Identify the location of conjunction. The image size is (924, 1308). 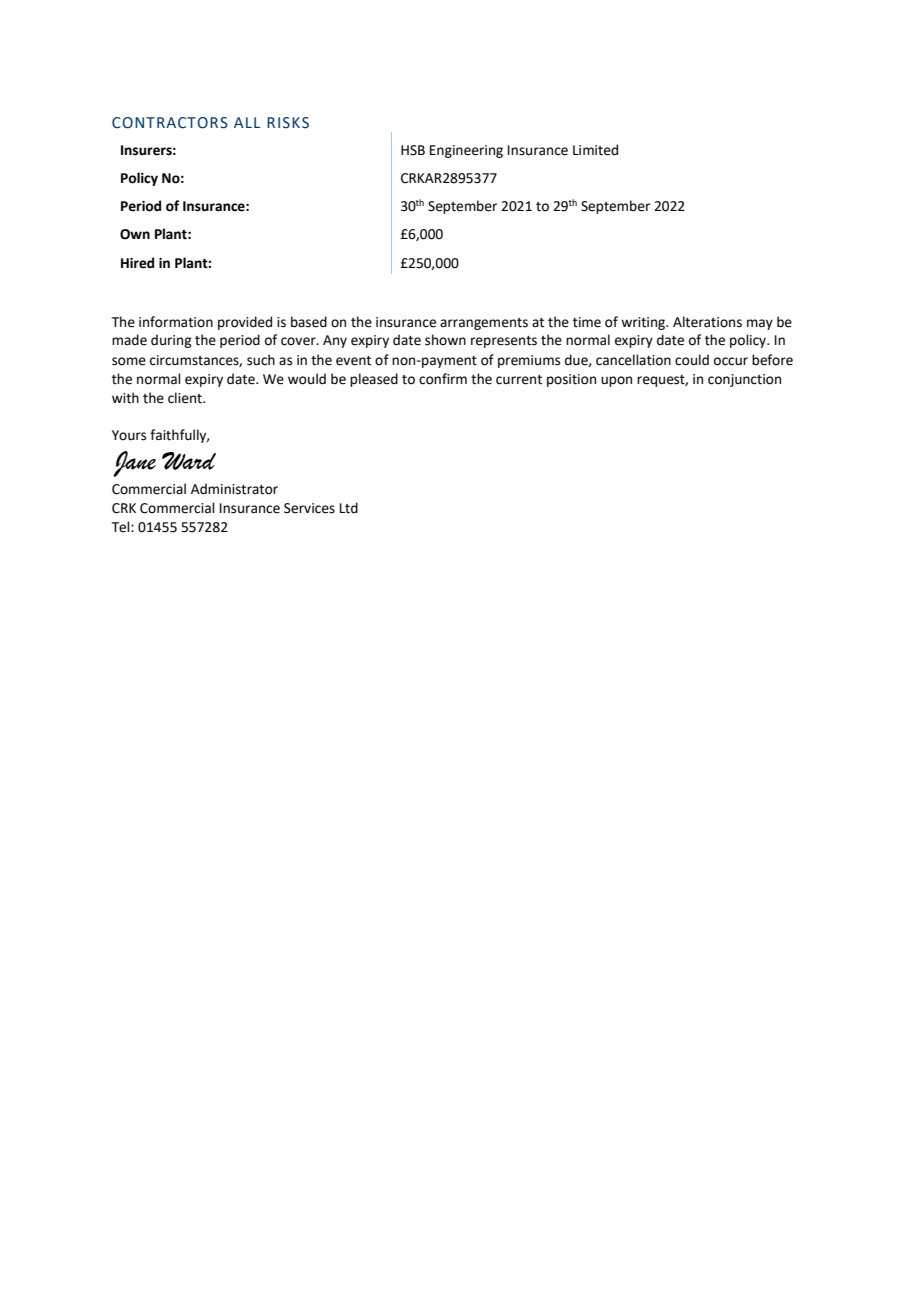
(744, 380).
